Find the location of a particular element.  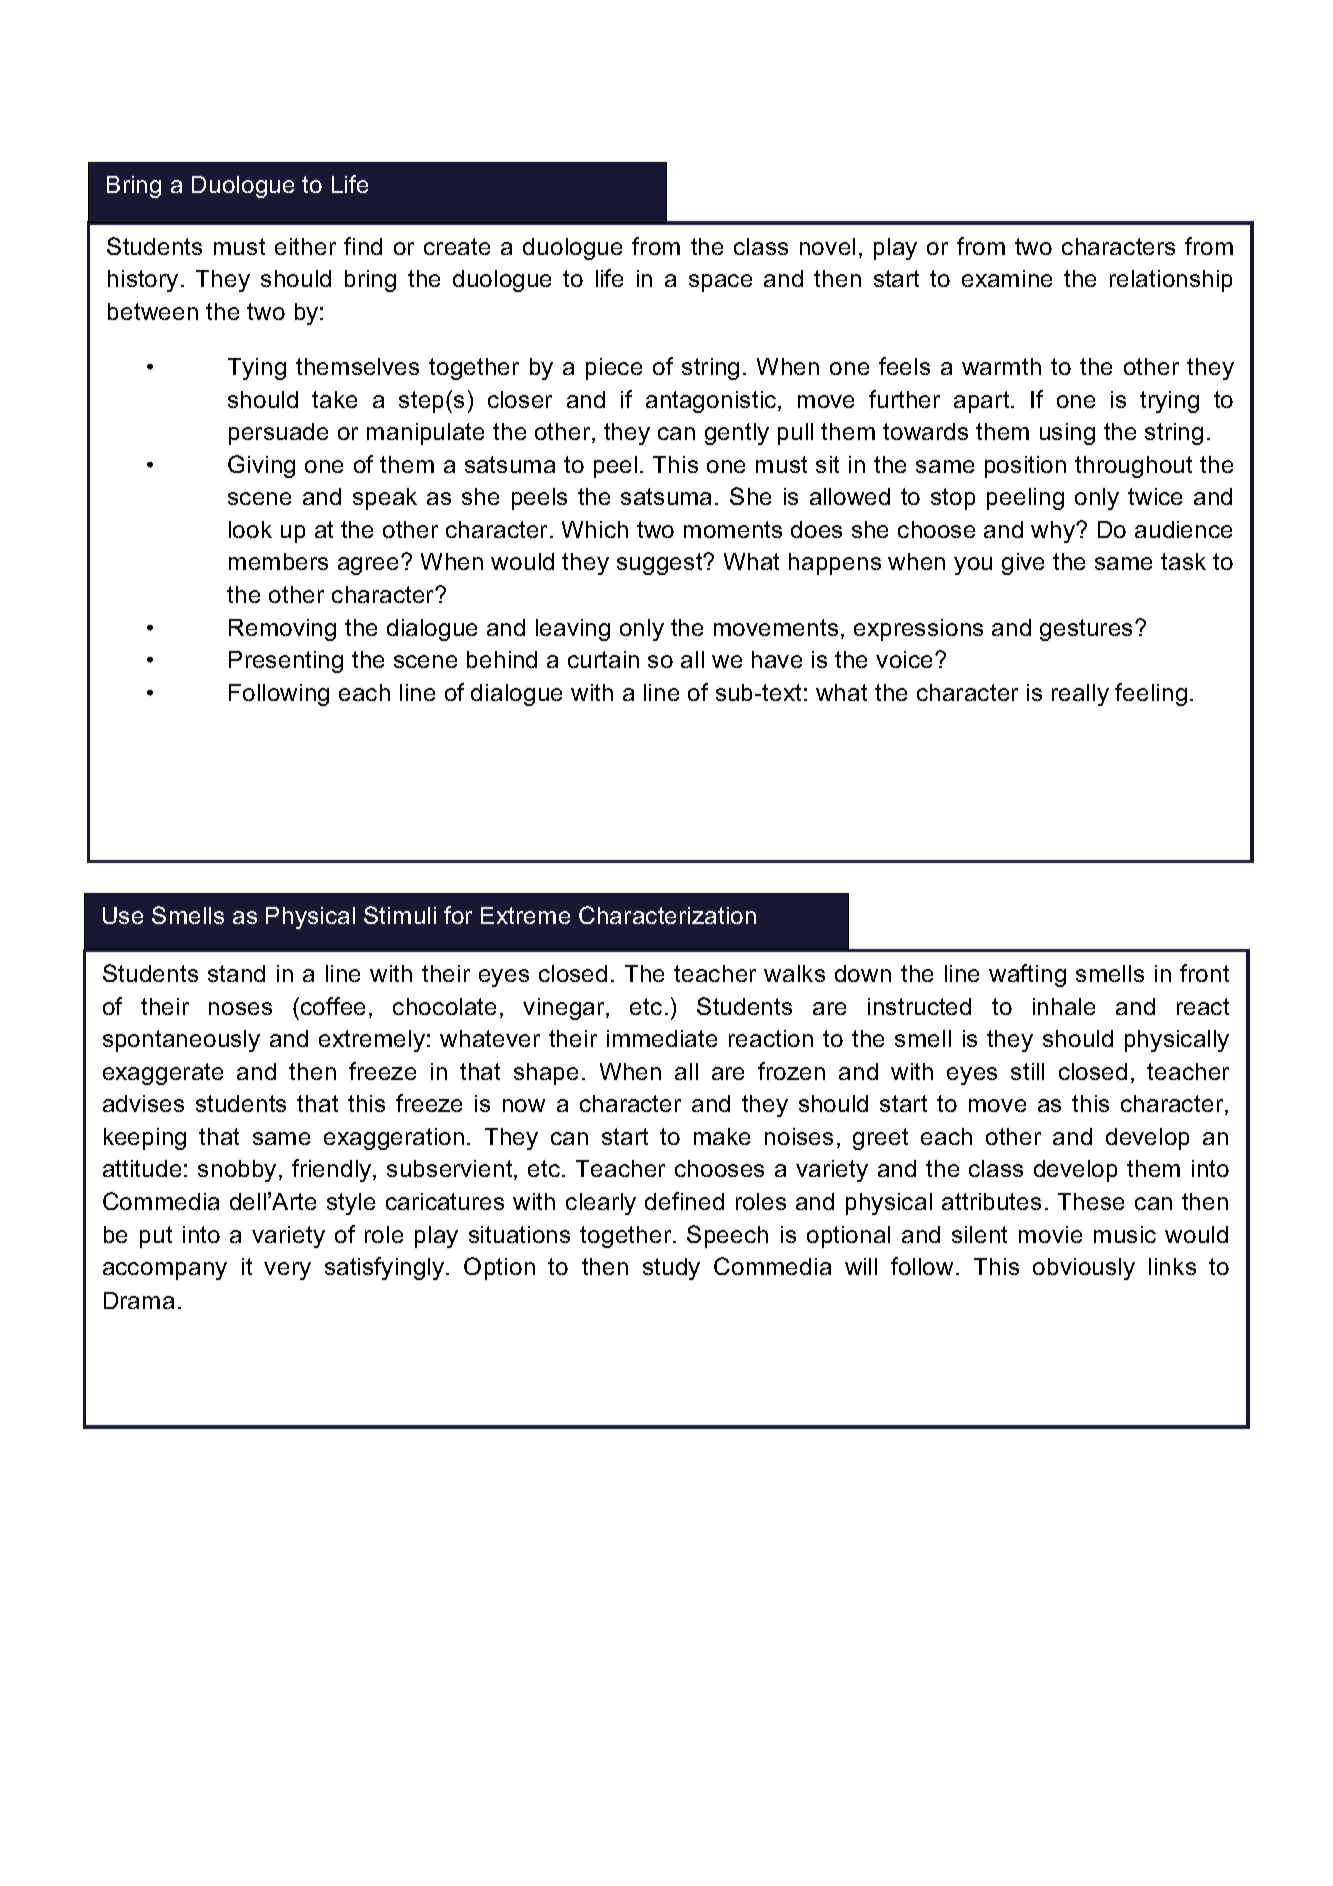

very is located at coordinates (287, 1271).
